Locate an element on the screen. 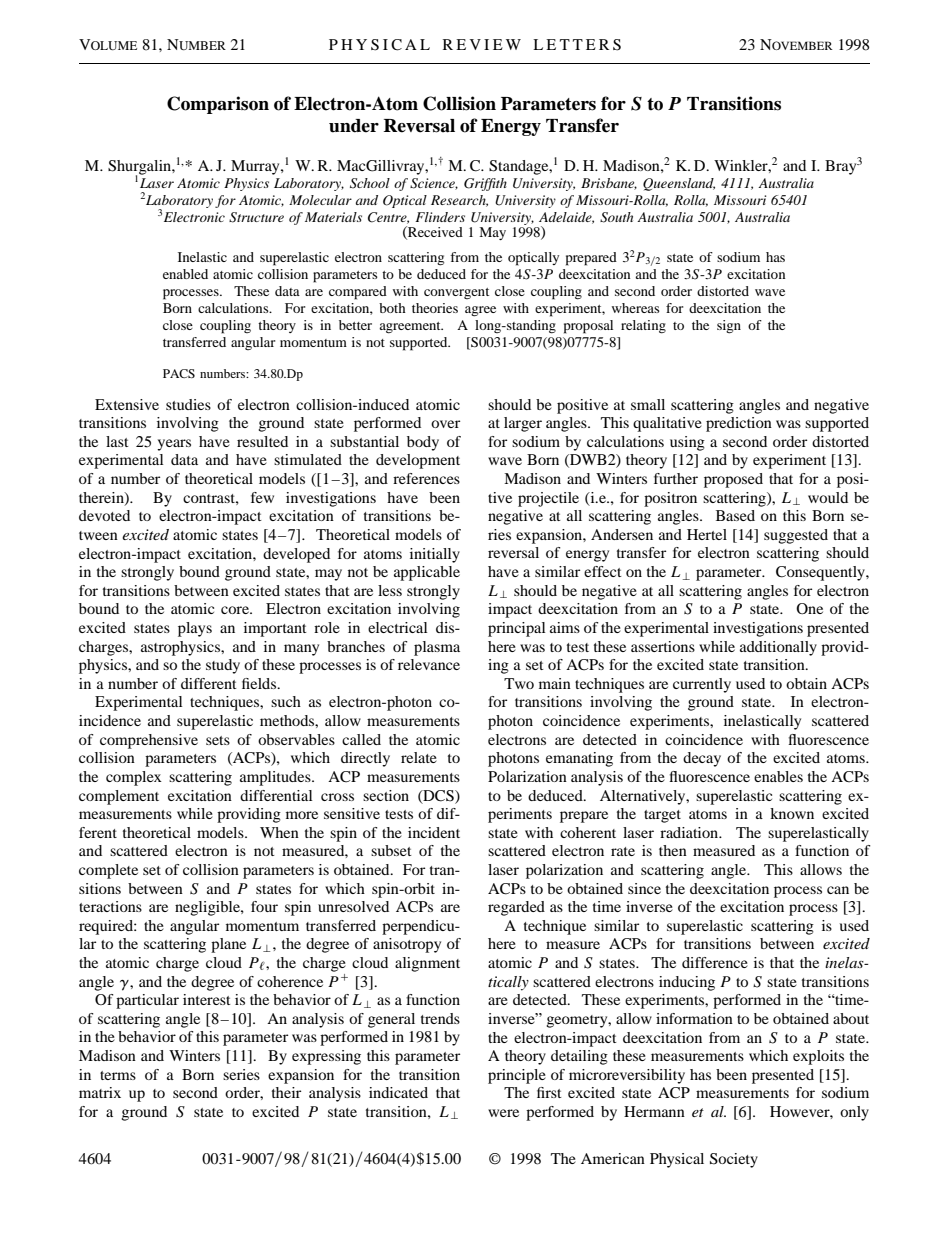 The width and height of the screenshot is (952, 1233). were is located at coordinates (503, 1113).
